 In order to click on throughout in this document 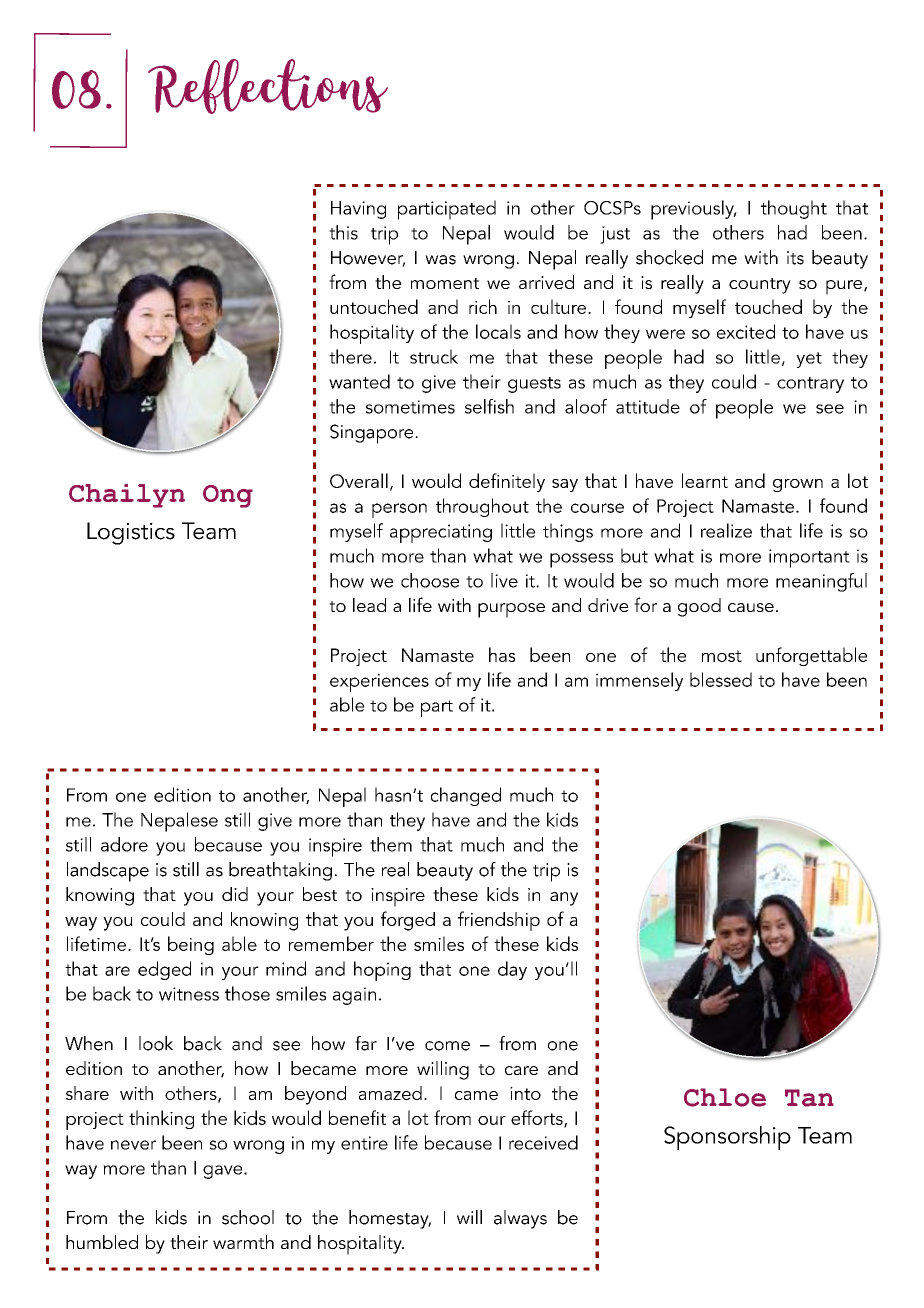, I will do `click(482, 507)`.
